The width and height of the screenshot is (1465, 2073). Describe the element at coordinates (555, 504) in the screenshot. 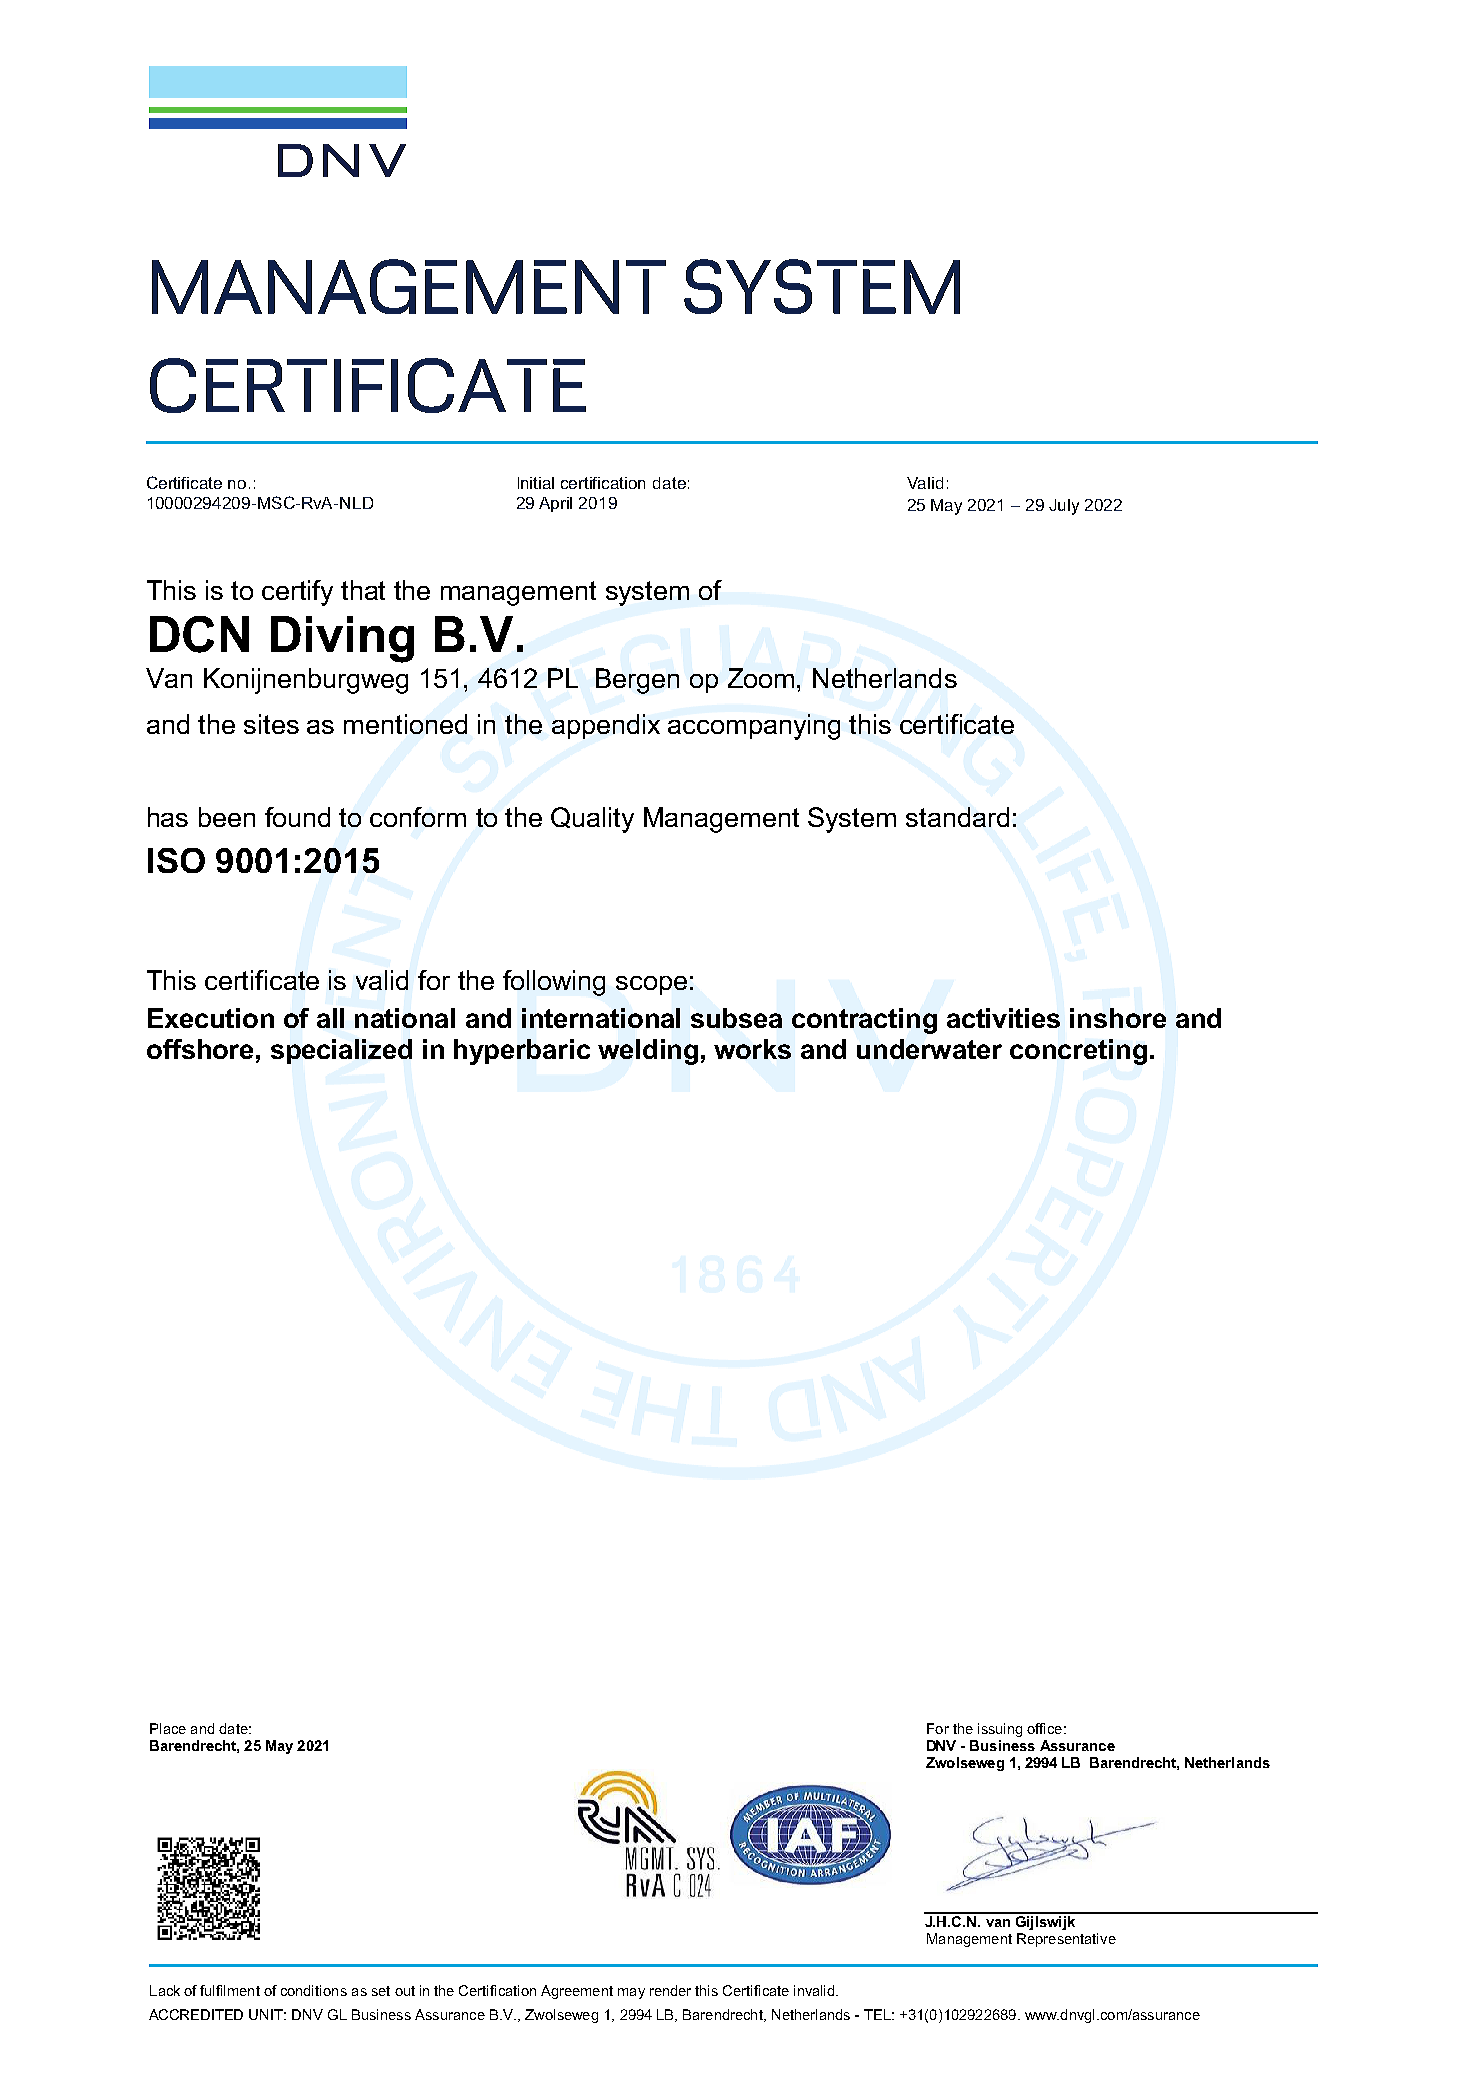

I see `April` at that location.
